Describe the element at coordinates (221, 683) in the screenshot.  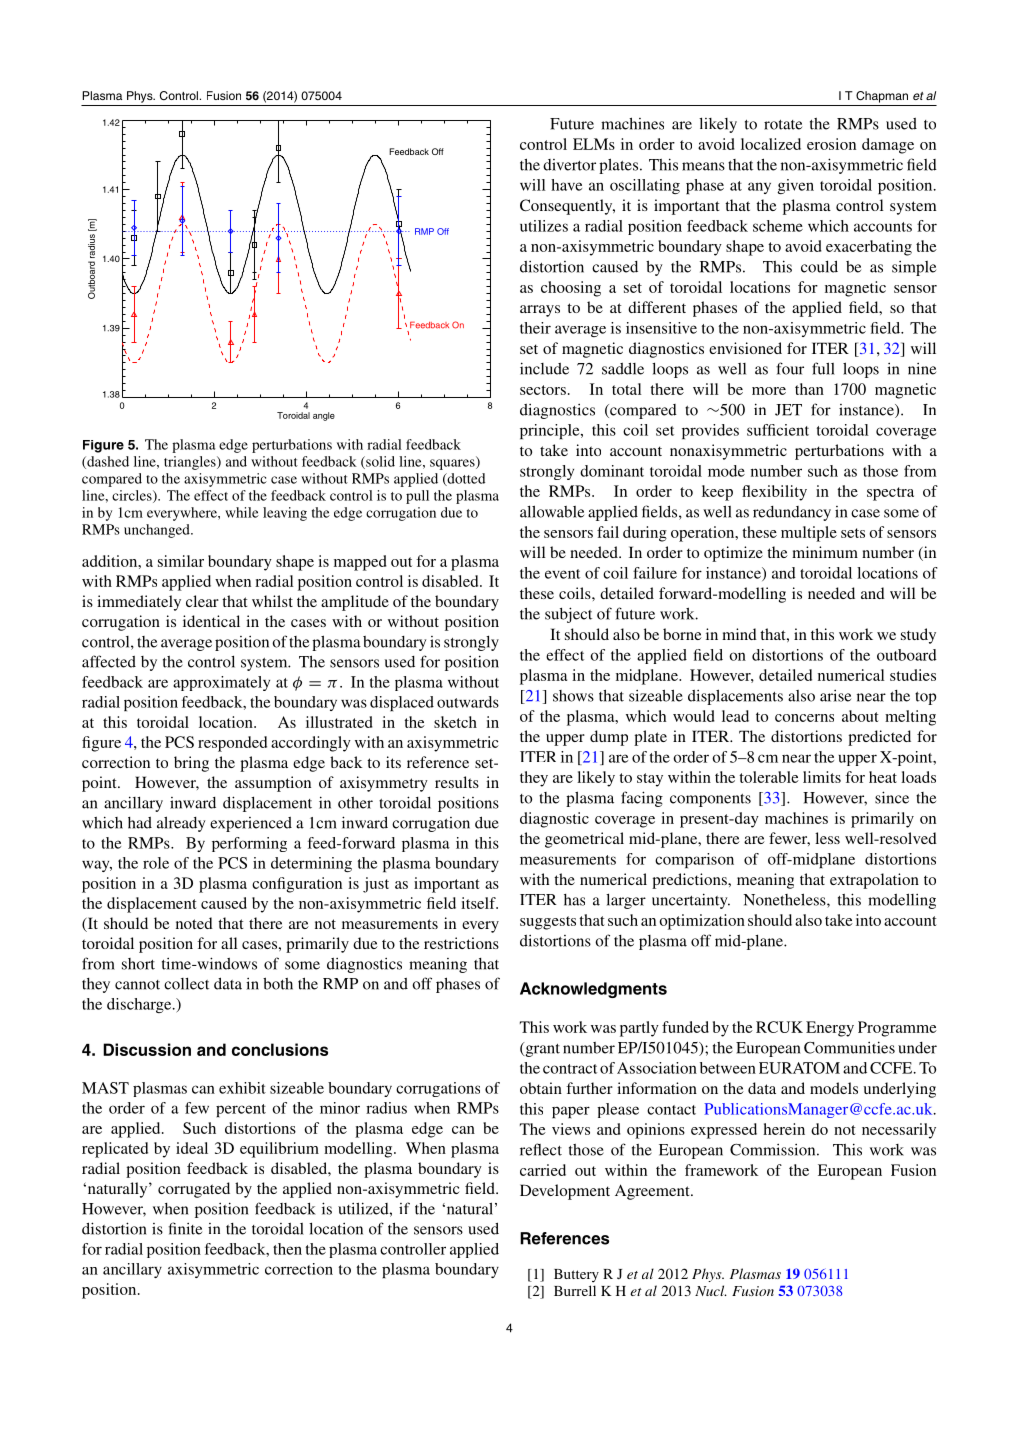
I see `approximately` at that location.
